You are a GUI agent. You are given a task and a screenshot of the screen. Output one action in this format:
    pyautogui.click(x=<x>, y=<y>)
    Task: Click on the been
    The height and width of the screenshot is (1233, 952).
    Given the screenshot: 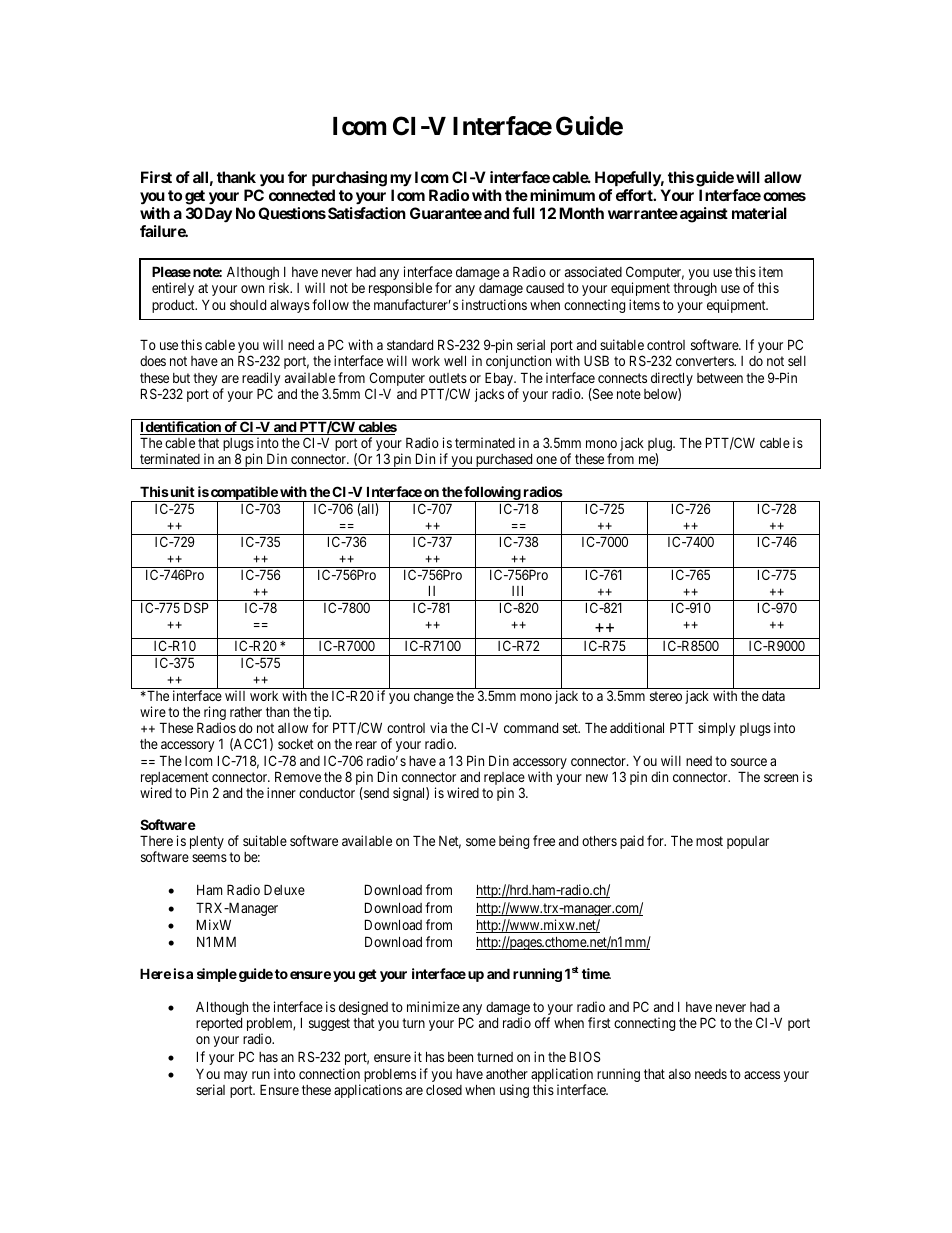 What is the action you would take?
    pyautogui.click(x=460, y=1057)
